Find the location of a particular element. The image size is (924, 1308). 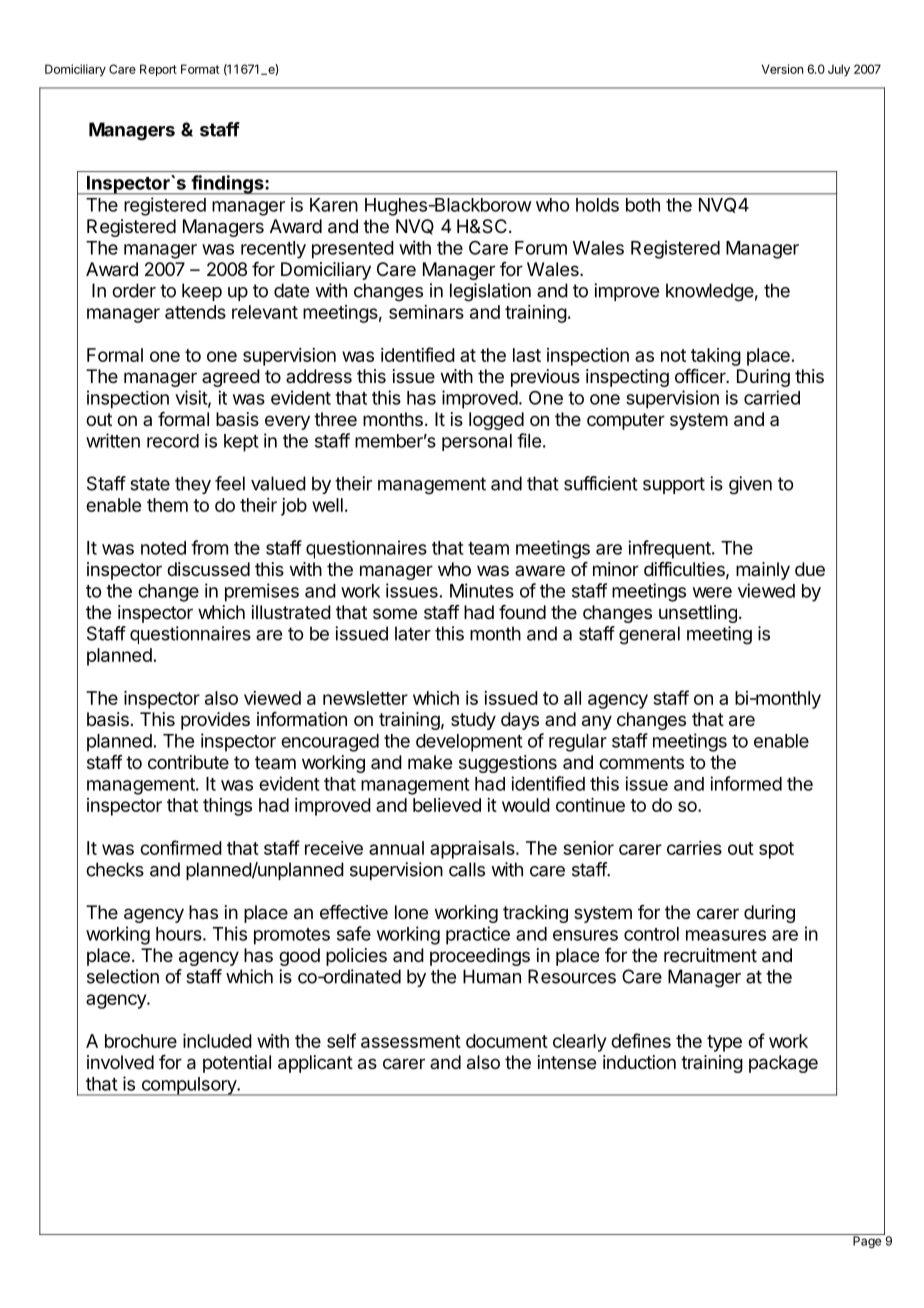

compulsory is located at coordinates (188, 1086).
